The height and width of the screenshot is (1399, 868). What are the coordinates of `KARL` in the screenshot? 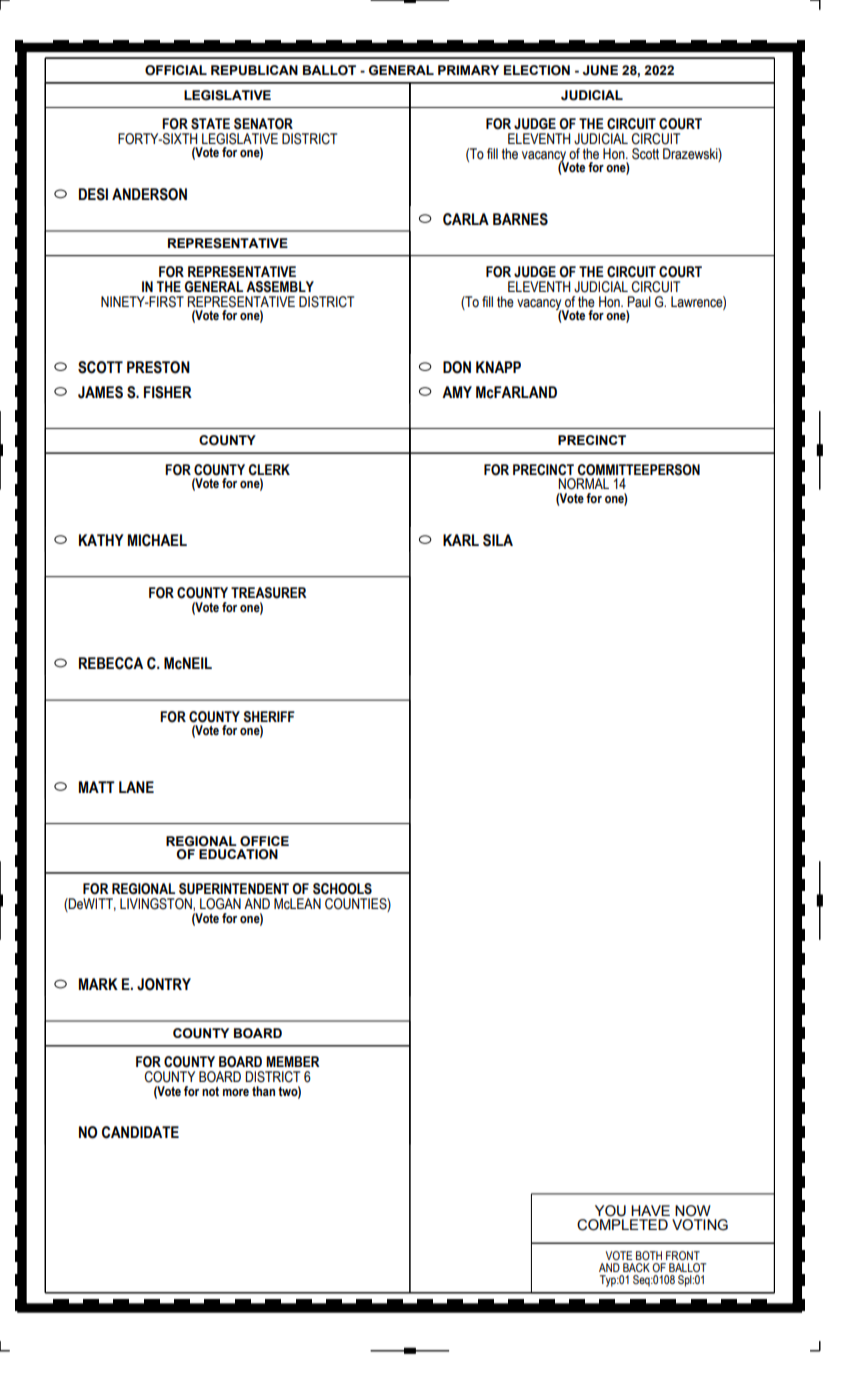 It's located at (461, 540).
